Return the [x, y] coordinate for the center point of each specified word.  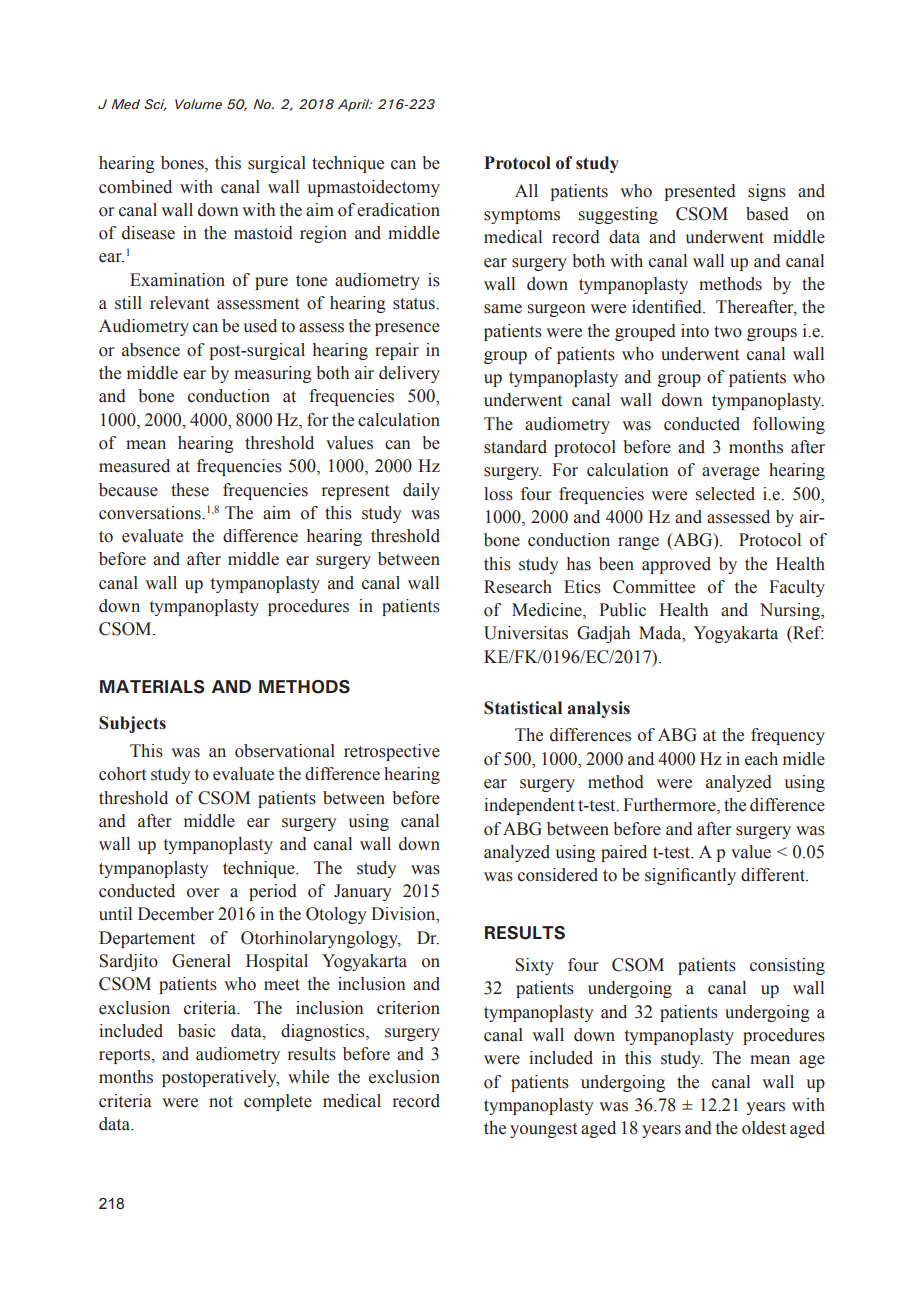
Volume [198, 104]
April [355, 105]
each [761, 759]
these [190, 490]
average [731, 473]
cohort [122, 774]
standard [515, 447]
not [221, 1102]
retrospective [392, 752]
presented [700, 192]
